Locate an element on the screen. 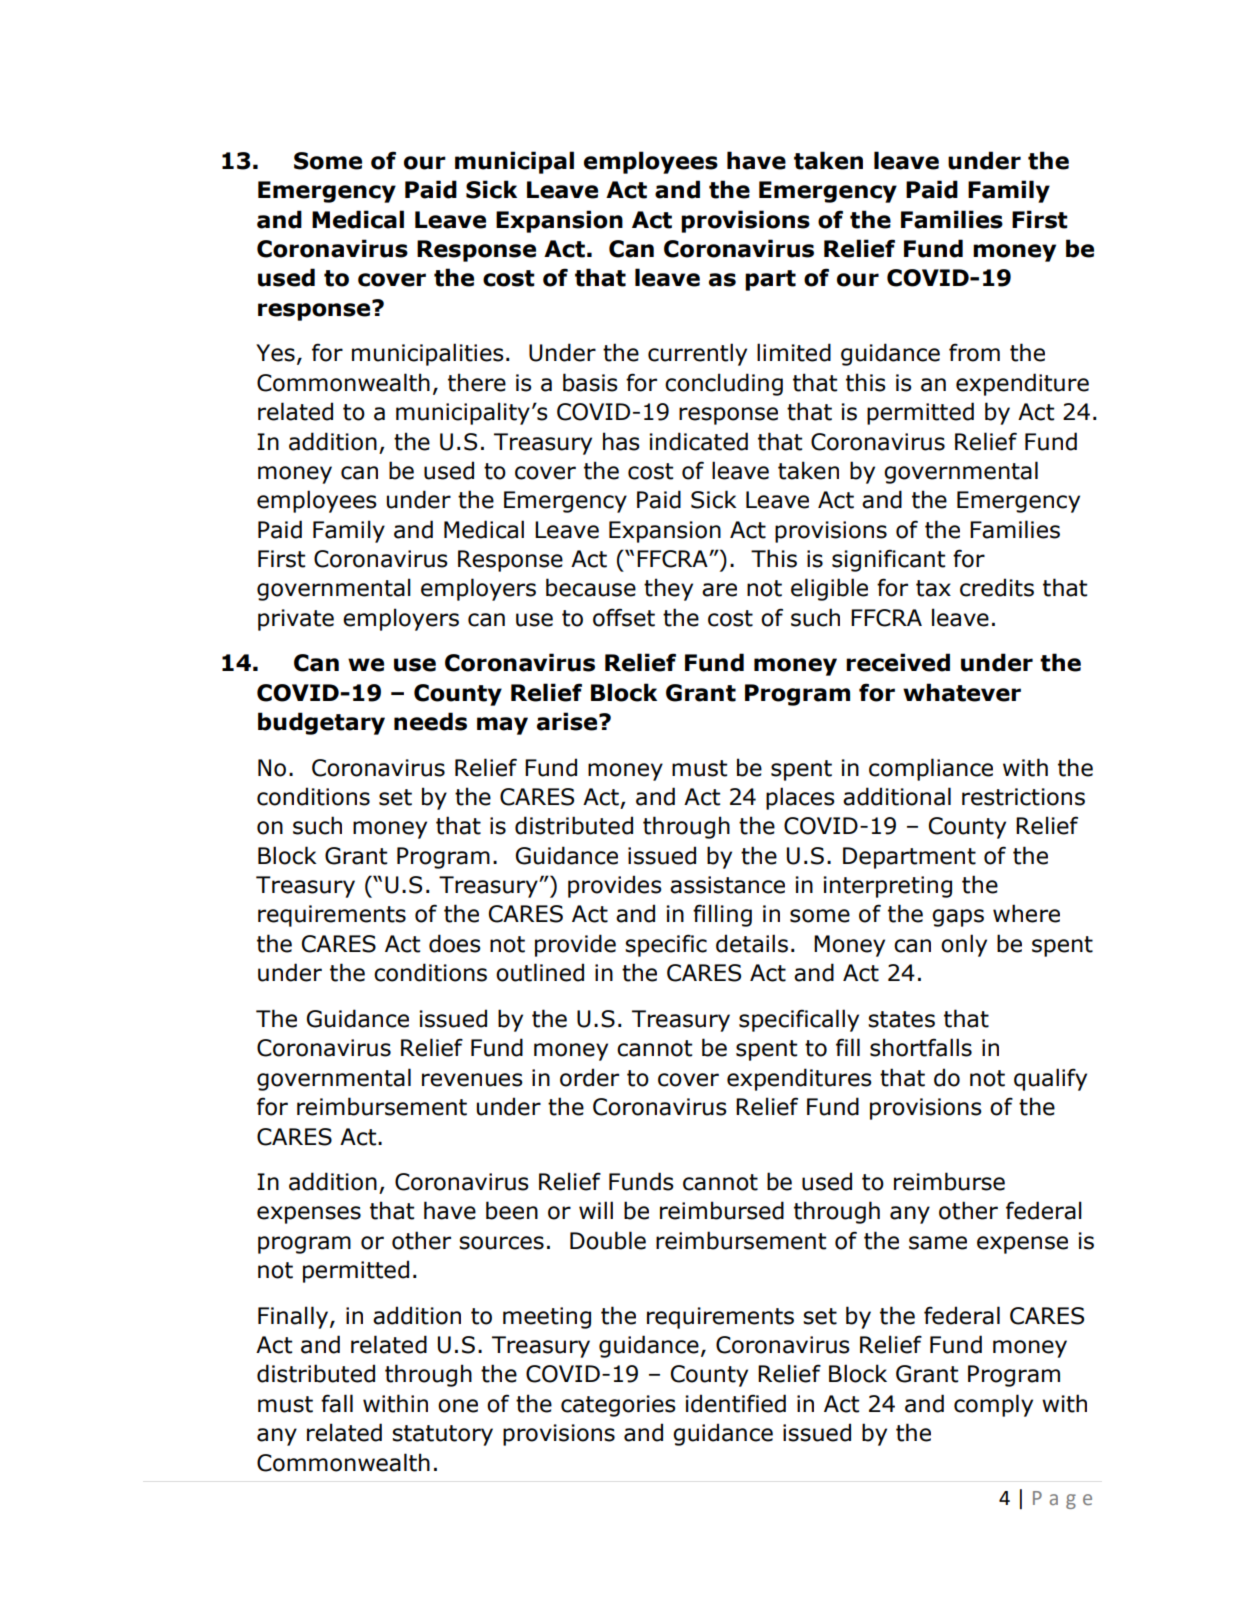 Image resolution: width=1246 pixels, height=1612 pixels. compliance is located at coordinates (931, 769).
